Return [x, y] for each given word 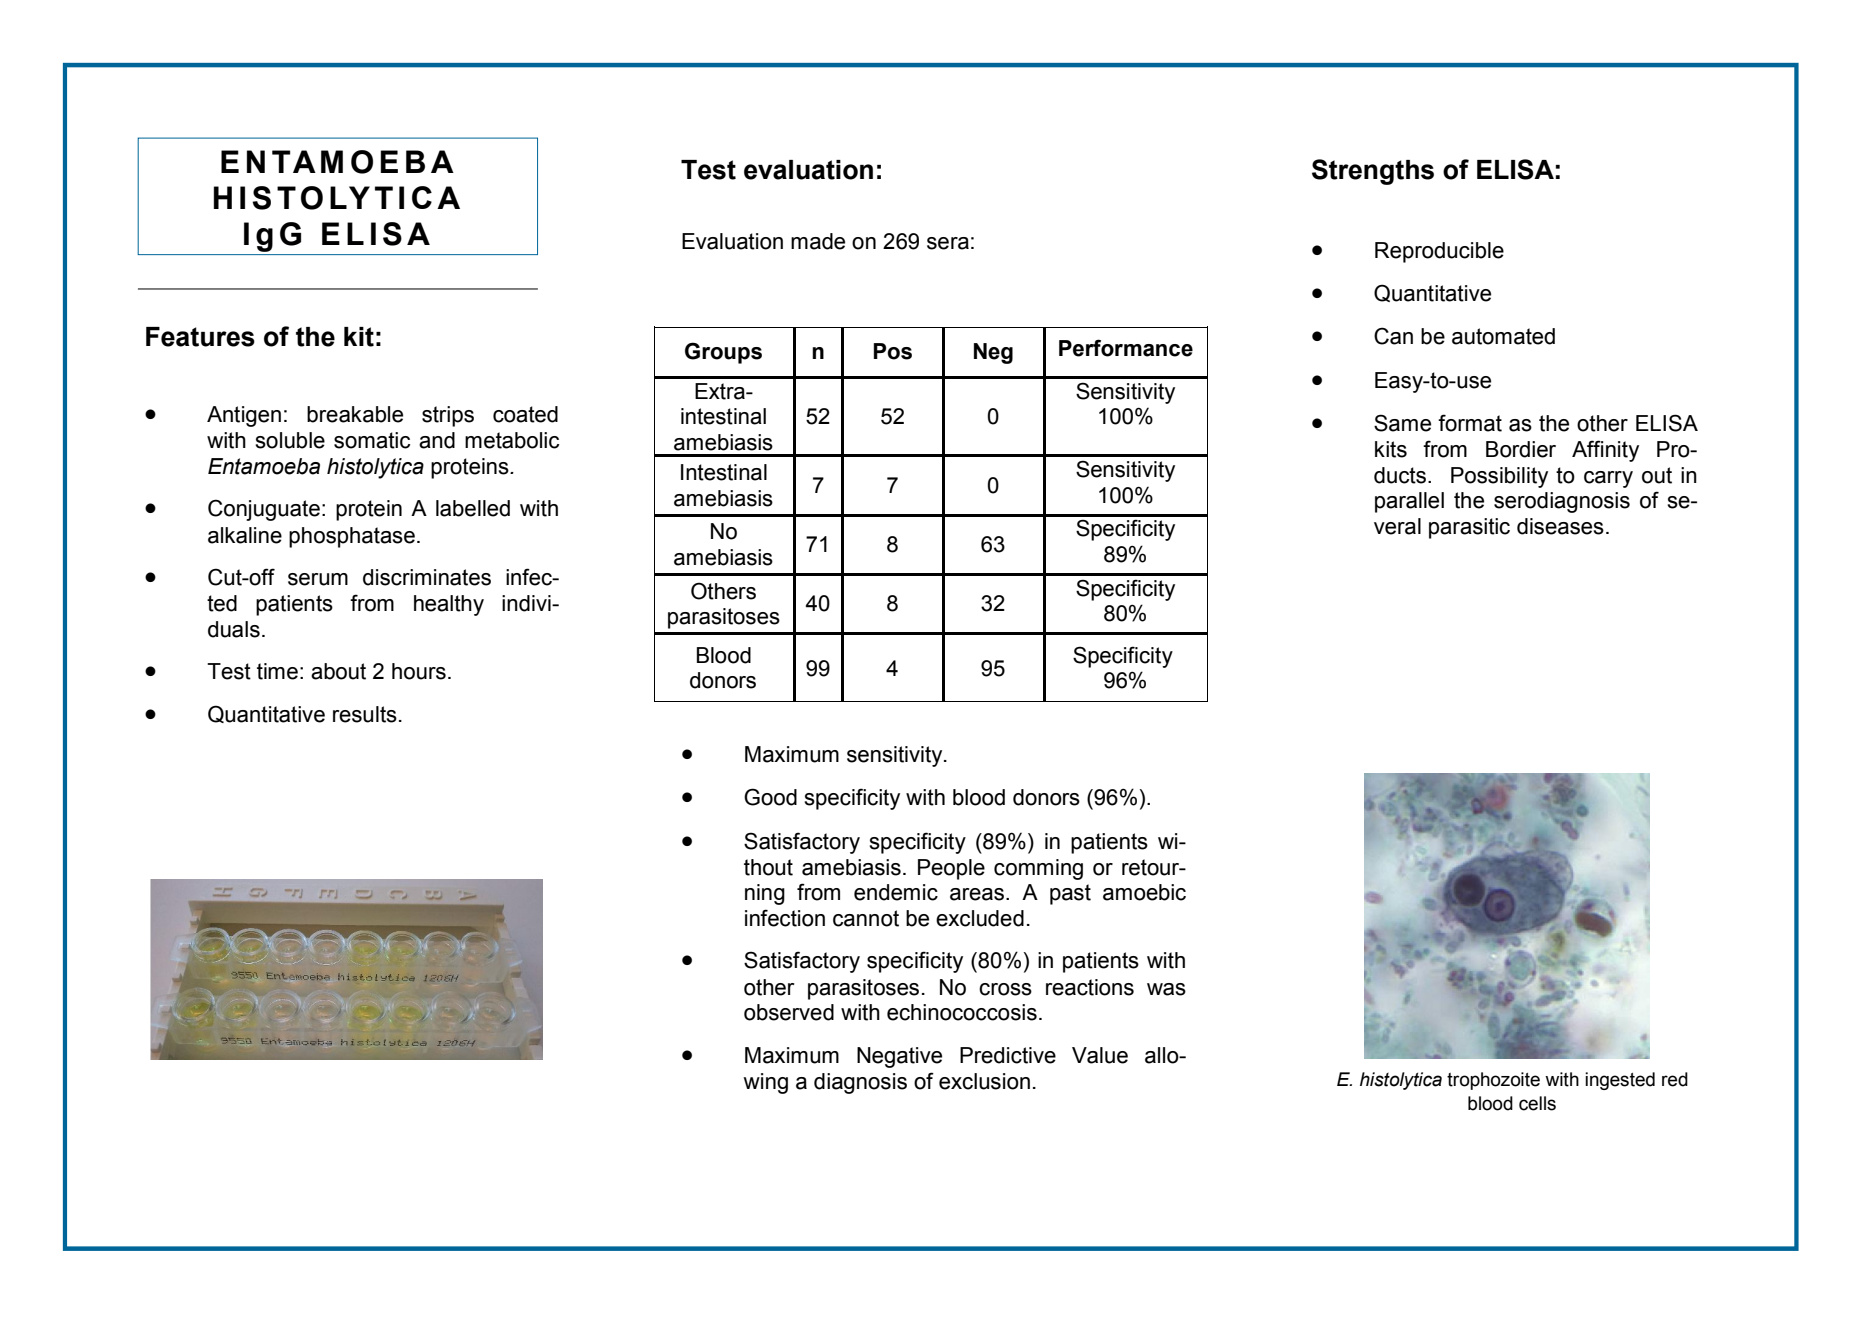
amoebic [1144, 892]
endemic [896, 892]
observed [789, 1012]
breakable [355, 414]
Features [200, 337]
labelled [473, 508]
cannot [866, 918]
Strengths [1373, 172]
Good [770, 797]
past [1070, 894]
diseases [1560, 526]
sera [948, 243]
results [365, 714]
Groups [723, 353]
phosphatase [352, 537]
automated [1503, 336]
